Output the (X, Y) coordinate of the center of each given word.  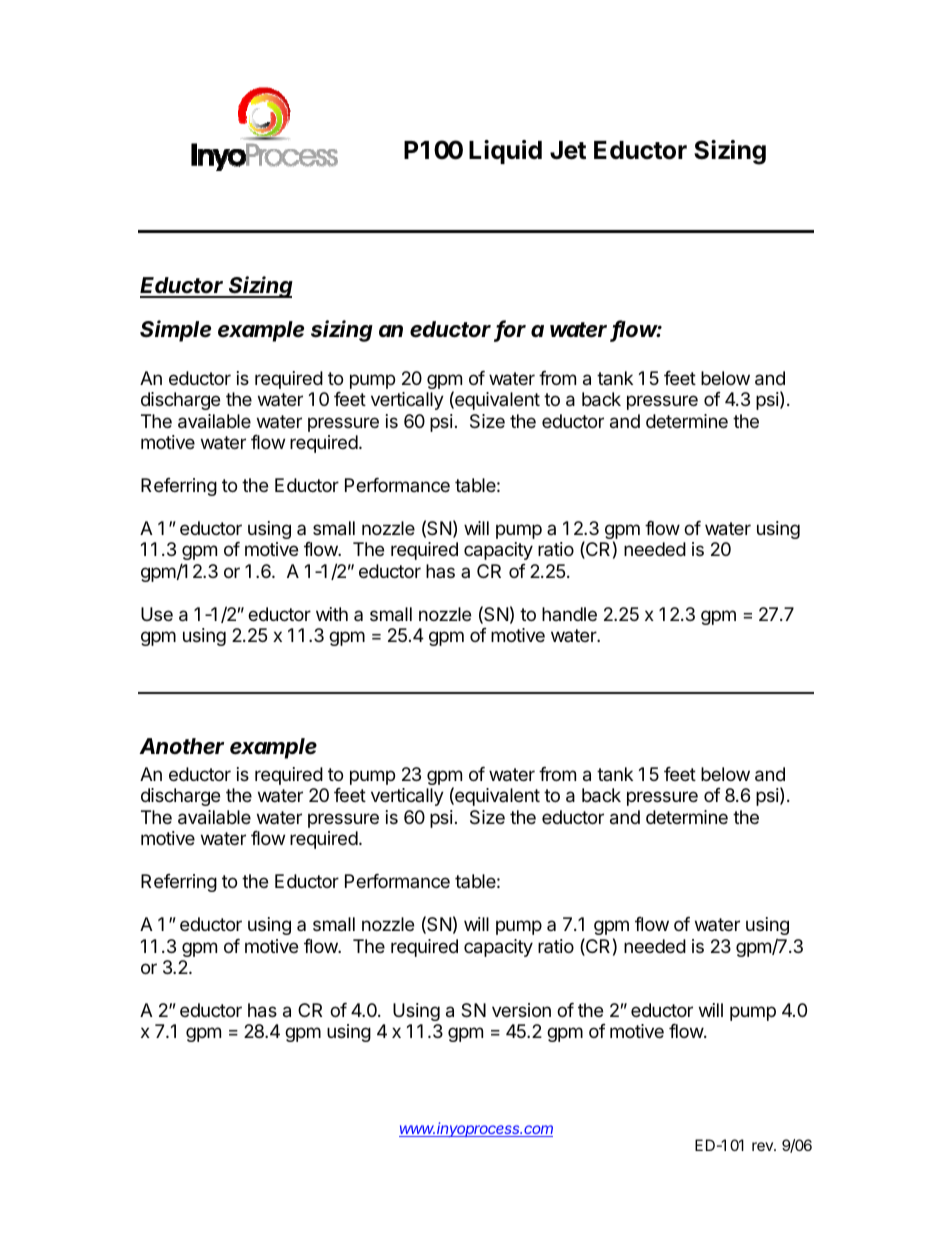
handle (569, 614)
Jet (568, 150)
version (521, 1010)
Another (181, 746)
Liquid (505, 152)
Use (157, 614)
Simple (175, 331)
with (332, 614)
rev (763, 1146)
